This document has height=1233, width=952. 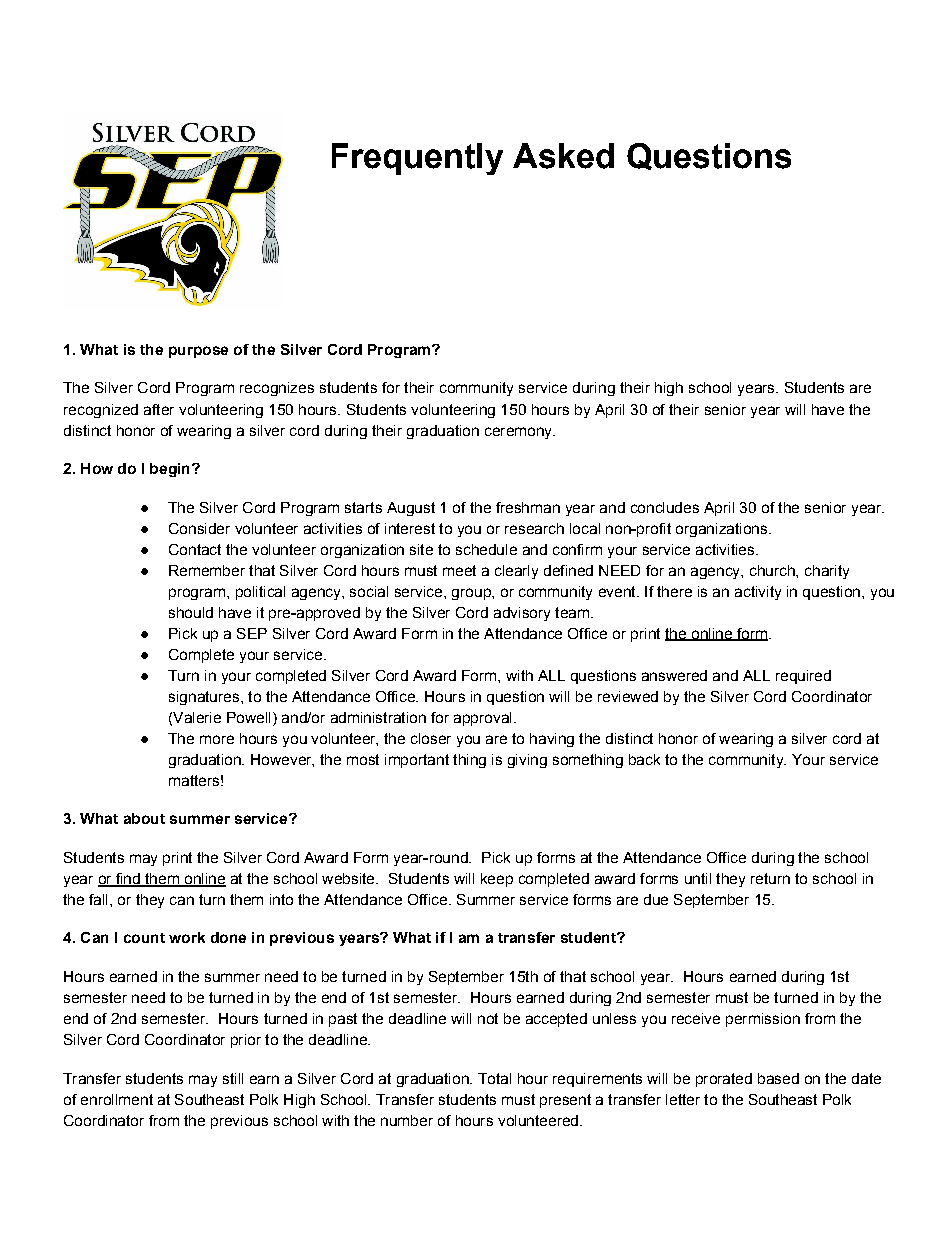 I want to click on Frequently, so click(x=417, y=159).
